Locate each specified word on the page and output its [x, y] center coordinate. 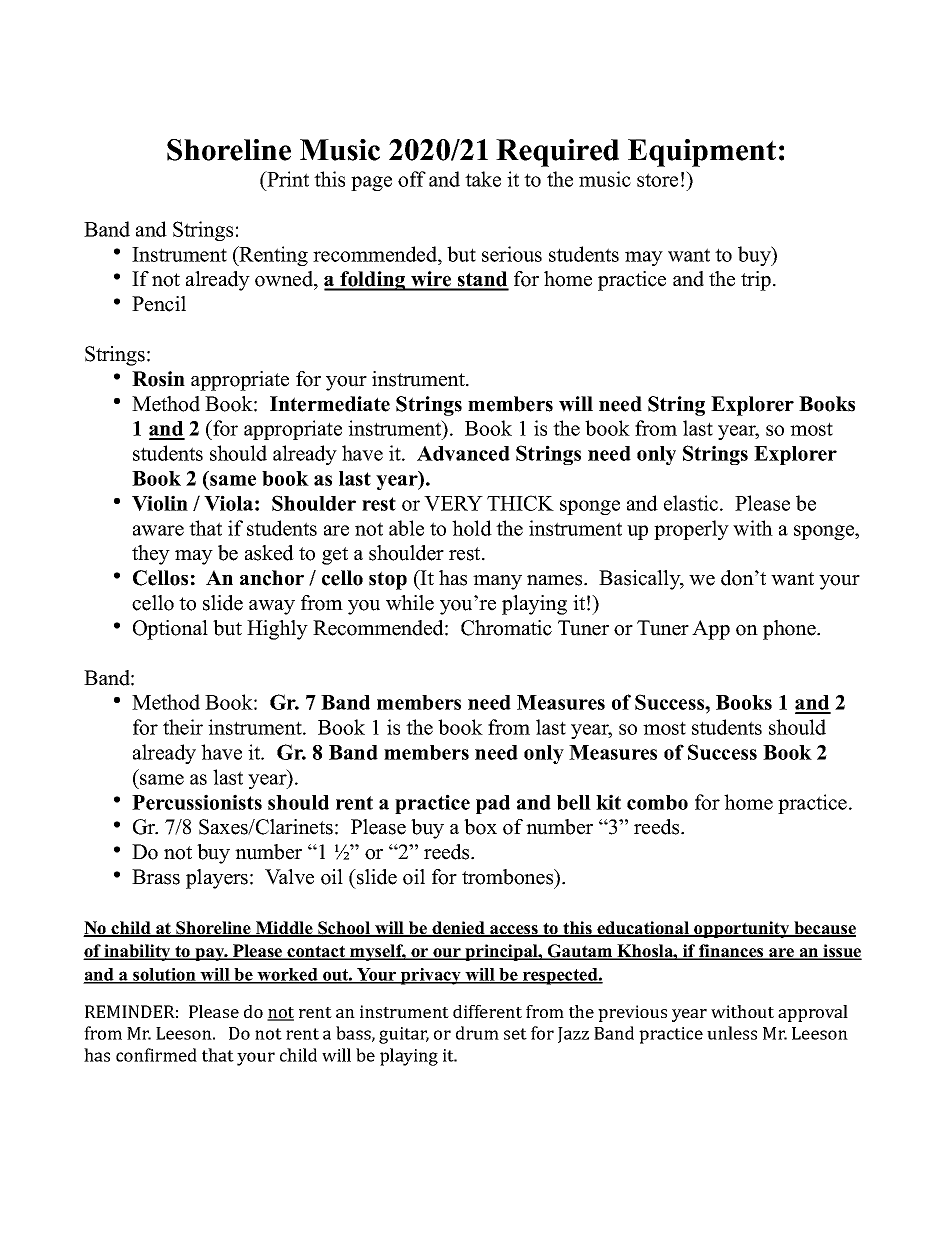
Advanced [463, 453]
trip [756, 281]
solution [164, 976]
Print [287, 179]
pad [493, 804]
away [272, 607]
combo [657, 802]
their [183, 727]
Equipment [702, 153]
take [483, 179]
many [497, 582]
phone [790, 630]
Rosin [158, 379]
